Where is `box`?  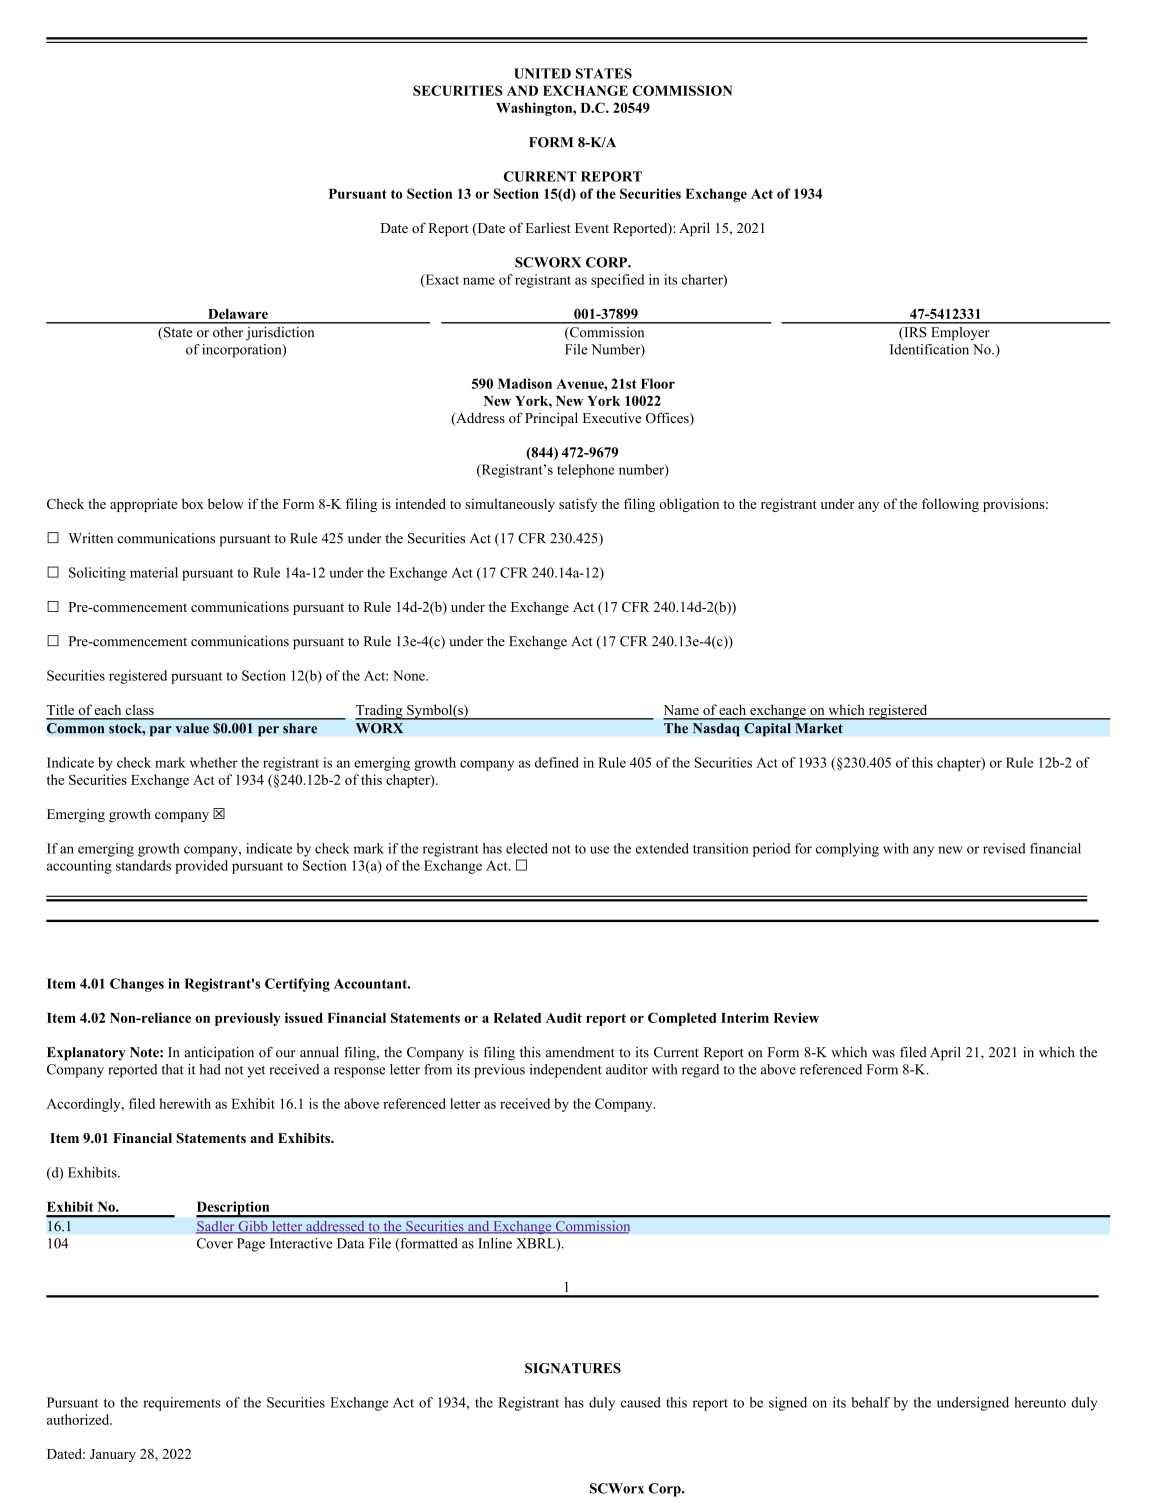
box is located at coordinates (193, 503).
